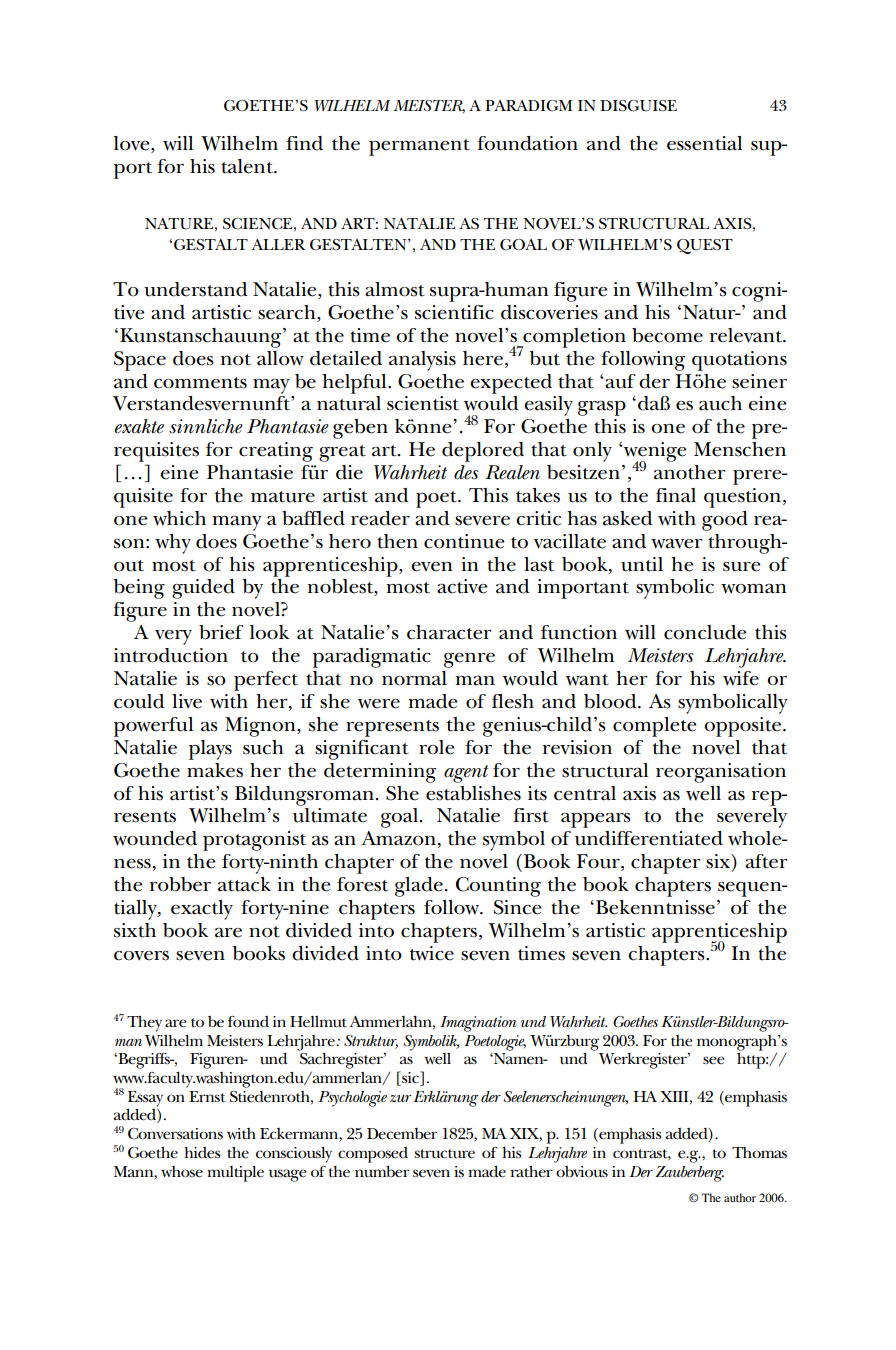 Image resolution: width=896 pixels, height=1350 pixels. I want to click on brief, so click(221, 632).
